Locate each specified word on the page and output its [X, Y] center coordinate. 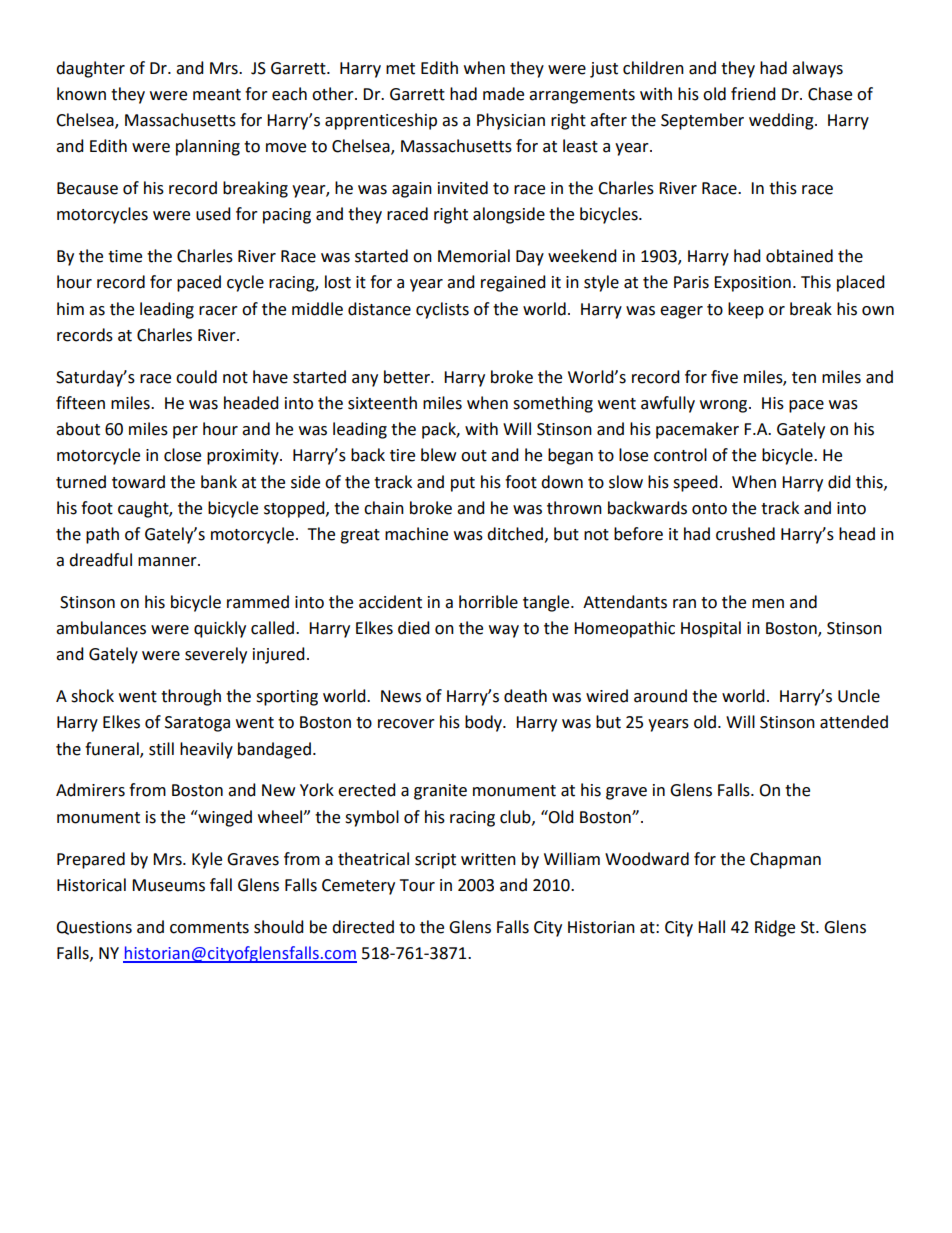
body [484, 723]
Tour [417, 885]
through [191, 697]
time [125, 256]
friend [753, 94]
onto [709, 509]
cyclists [442, 310]
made [503, 94]
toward [138, 482]
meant [217, 95]
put [463, 484]
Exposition [752, 284]
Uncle [859, 696]
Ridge [775, 928]
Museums [168, 885]
